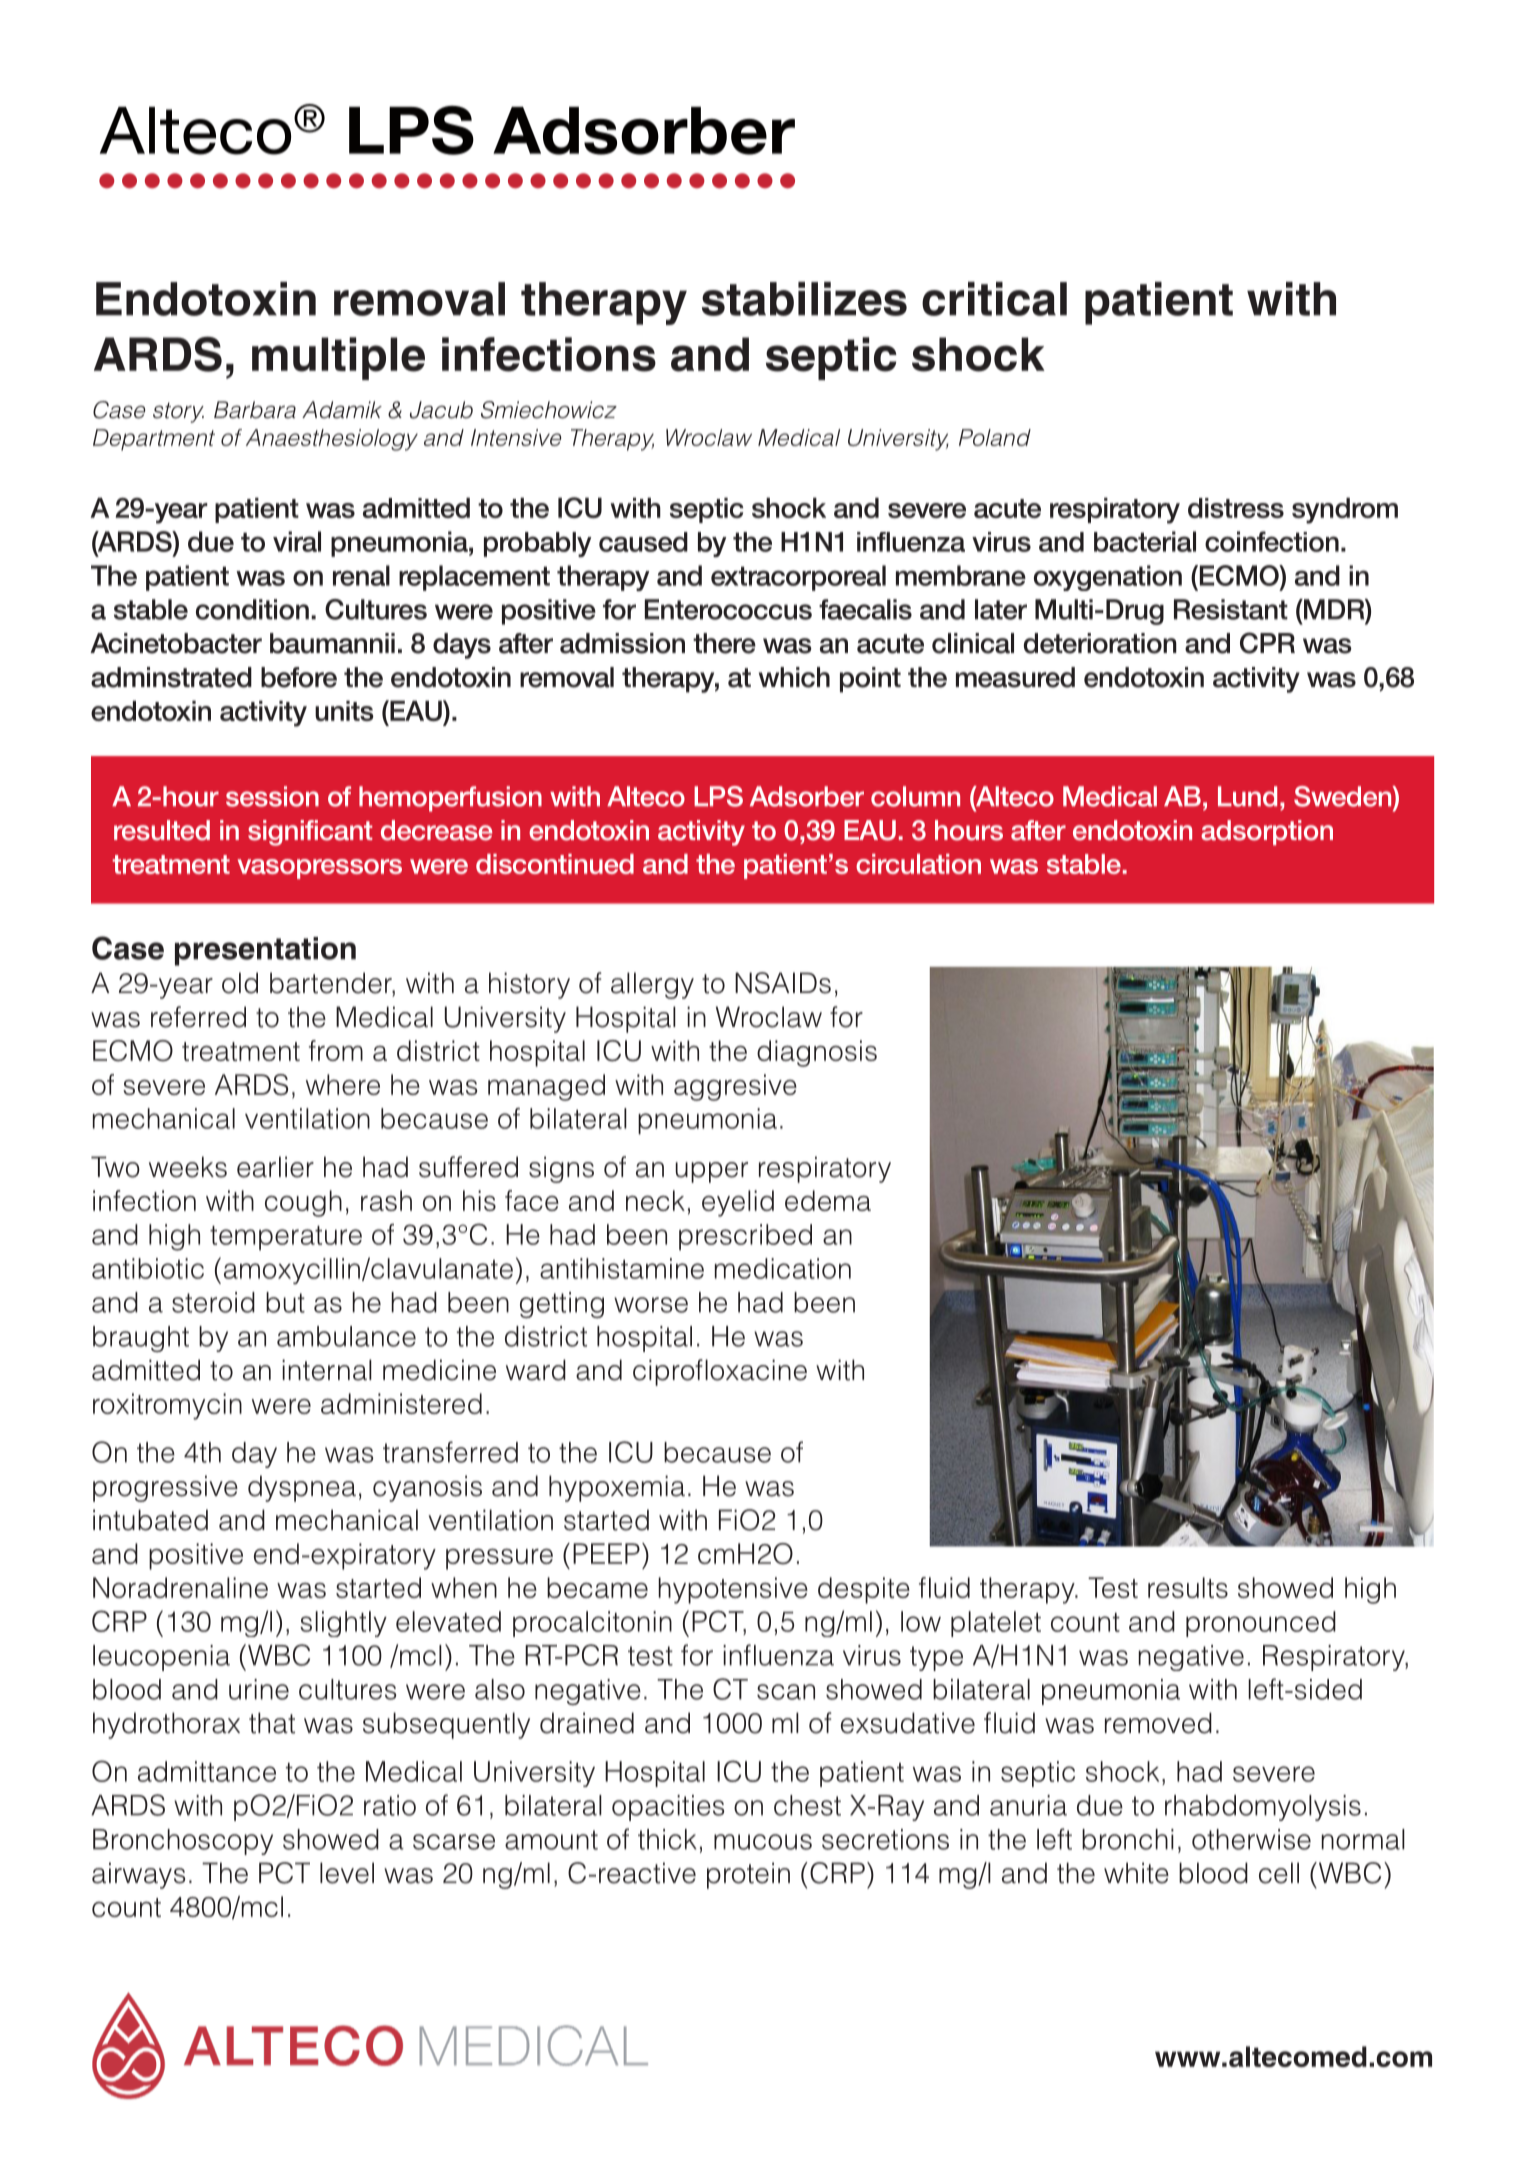 The width and height of the screenshot is (1526, 2159). I want to click on mucous, so click(763, 1842).
